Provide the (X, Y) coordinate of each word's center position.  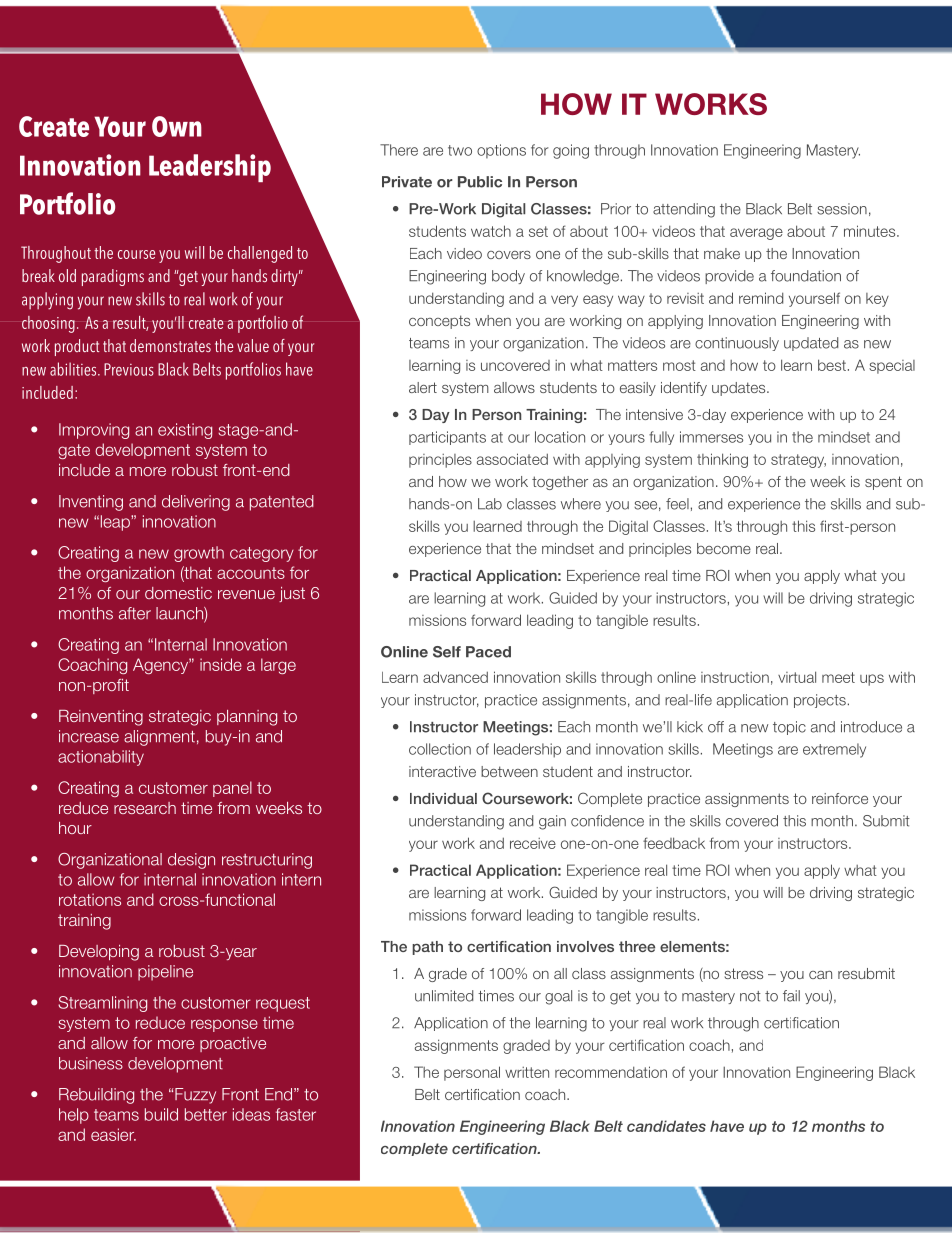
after (135, 613)
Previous (129, 369)
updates (740, 389)
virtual (797, 677)
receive (533, 843)
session (842, 209)
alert (423, 387)
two (460, 150)
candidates (666, 1126)
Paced (488, 652)
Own (177, 126)
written (527, 1072)
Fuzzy (195, 1096)
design (191, 861)
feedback (674, 843)
